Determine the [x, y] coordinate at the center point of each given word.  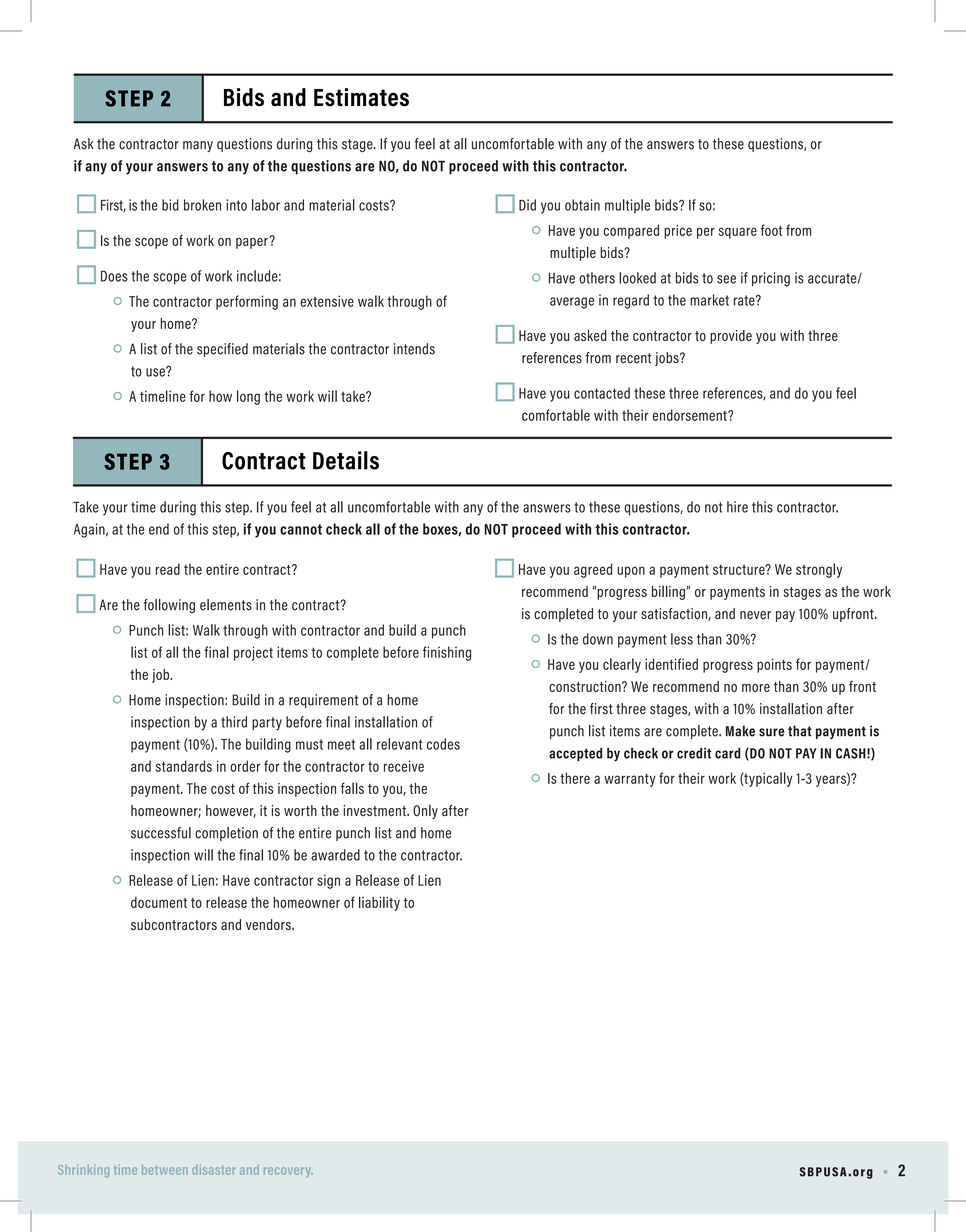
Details [346, 460]
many [198, 146]
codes [443, 744]
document [159, 902]
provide [731, 337]
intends [414, 349]
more [756, 688]
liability [379, 903]
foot [772, 230]
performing [247, 302]
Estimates [361, 97]
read [168, 569]
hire [737, 507]
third [234, 722]
